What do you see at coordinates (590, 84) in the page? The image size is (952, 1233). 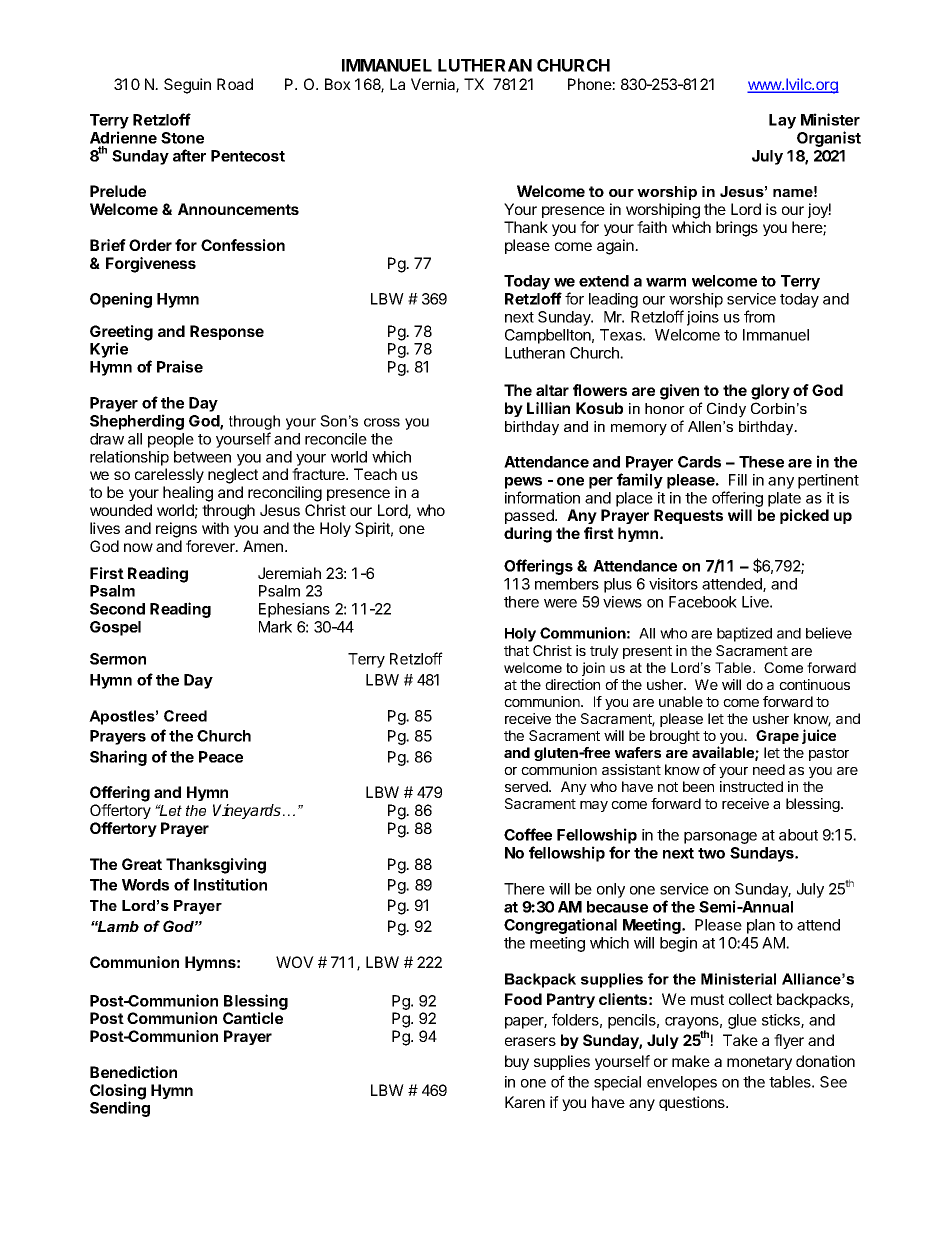 I see `Phone` at bounding box center [590, 84].
